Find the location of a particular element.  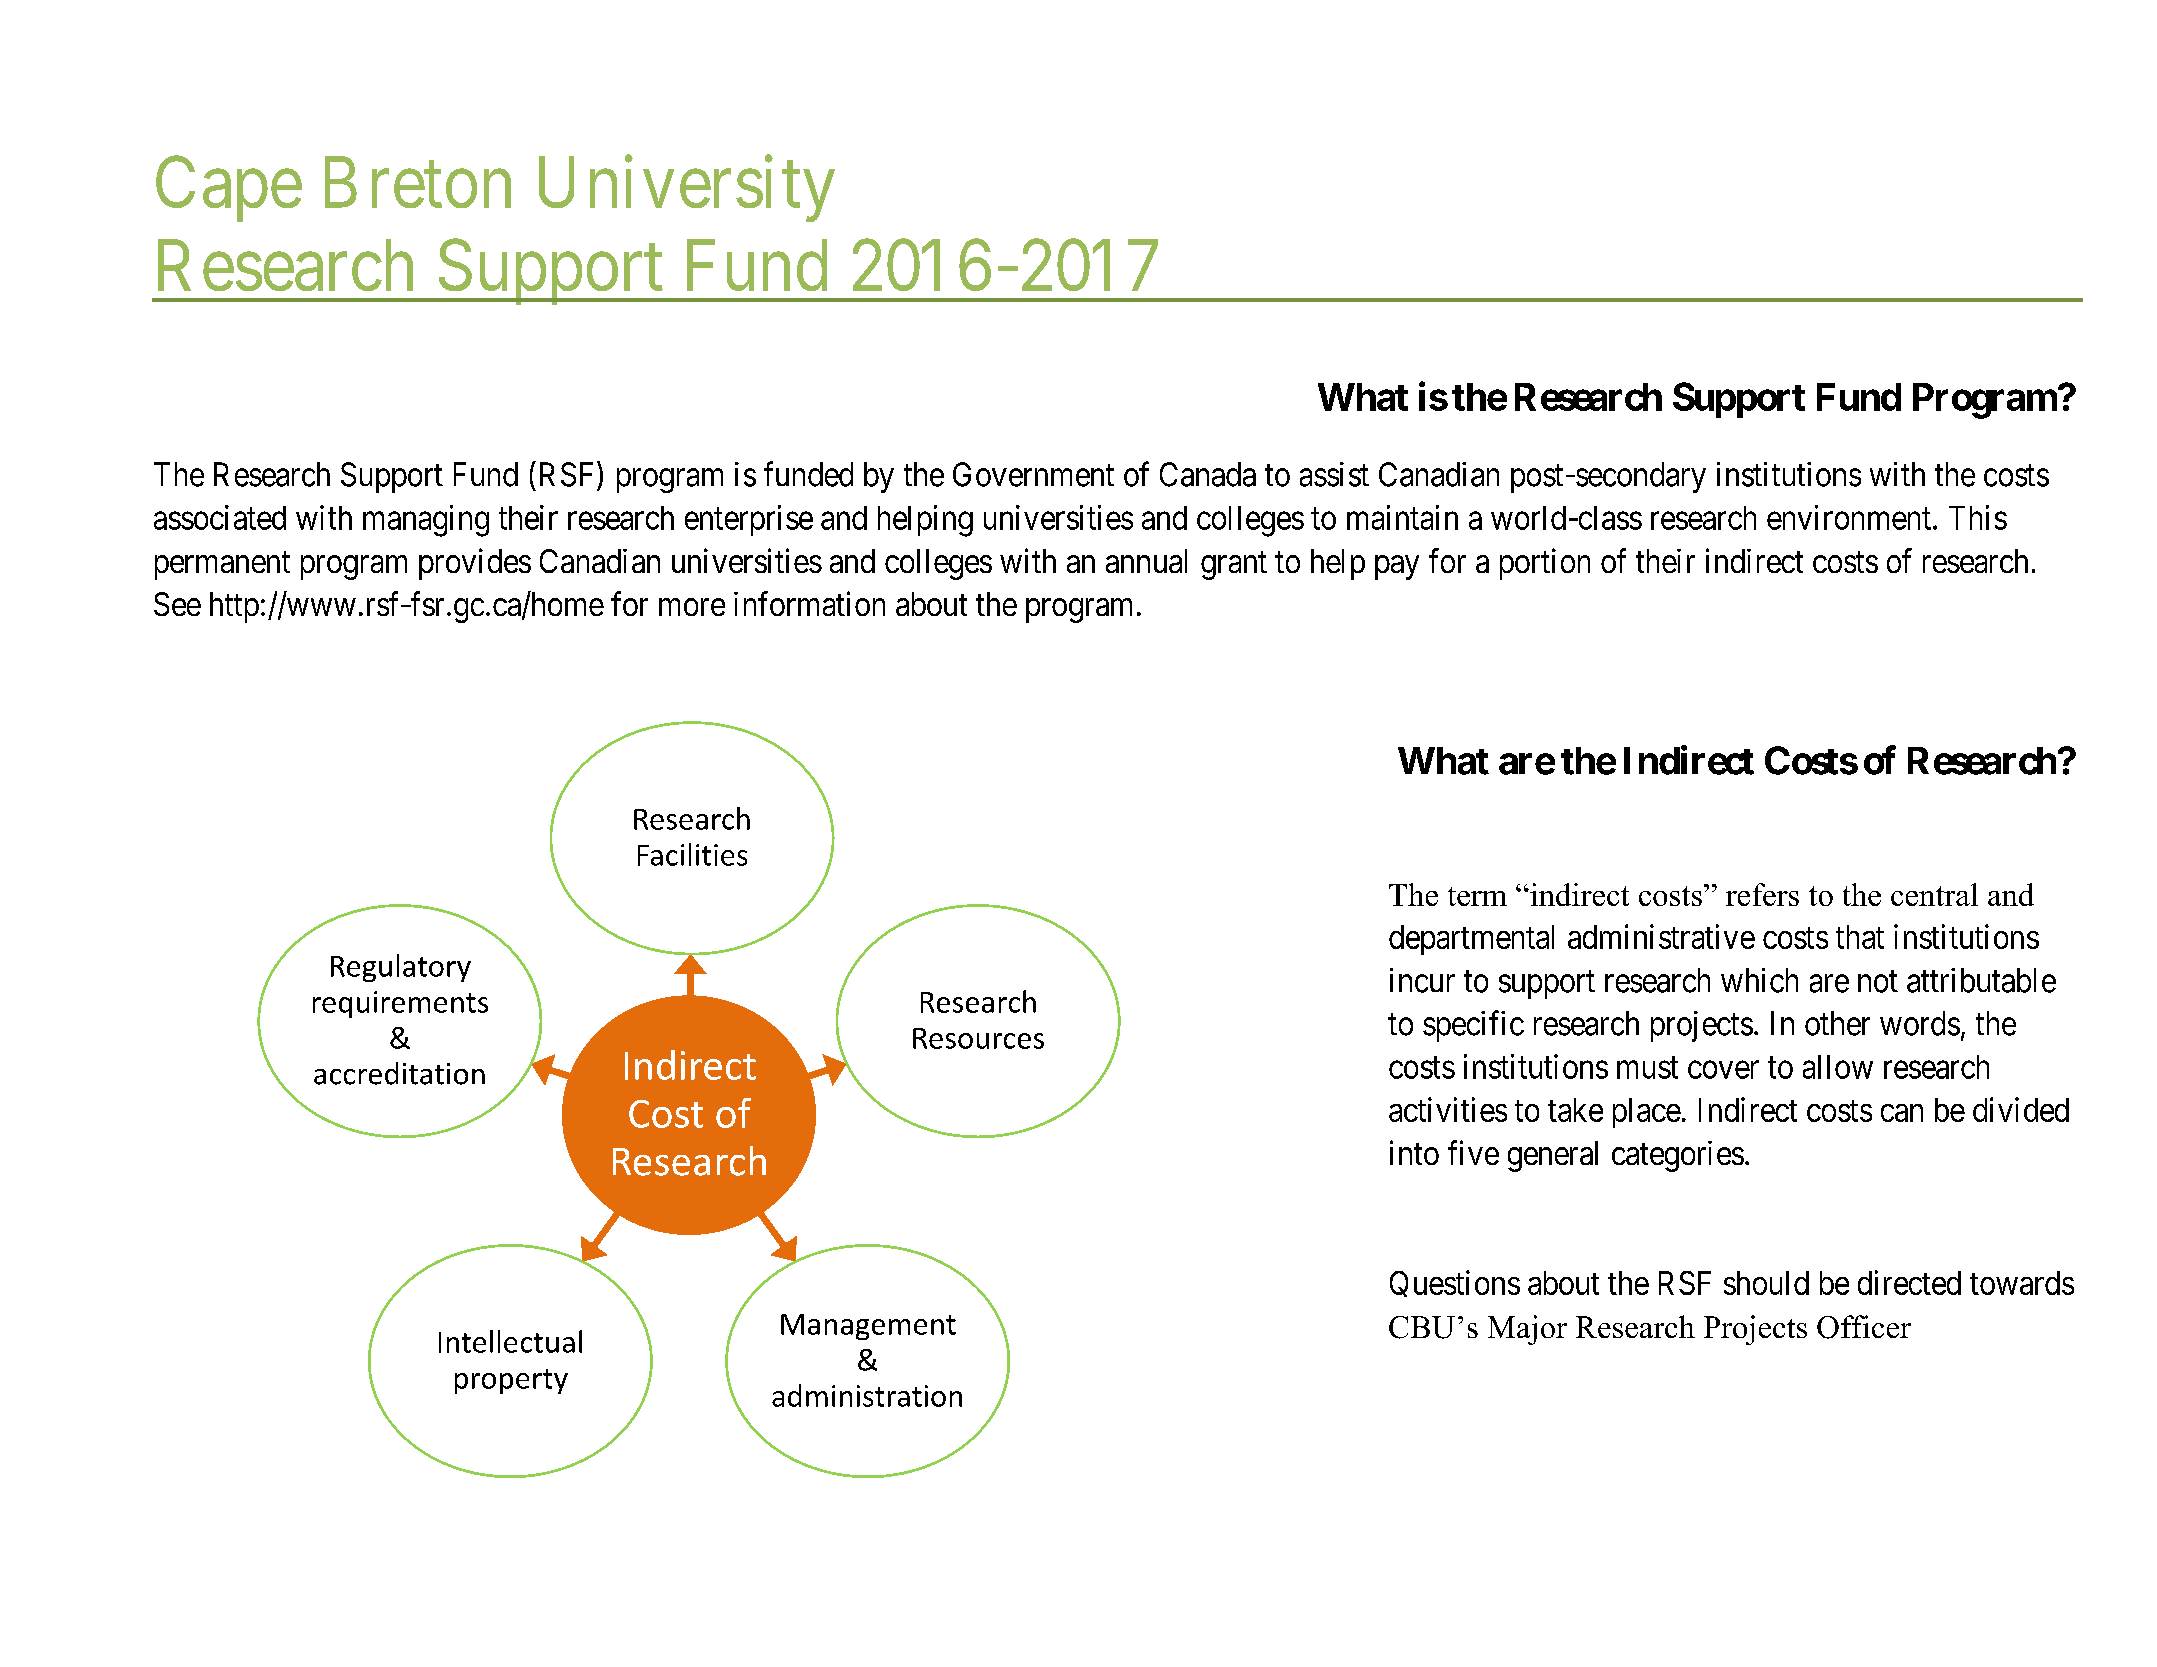

Breton is located at coordinates (418, 183).
